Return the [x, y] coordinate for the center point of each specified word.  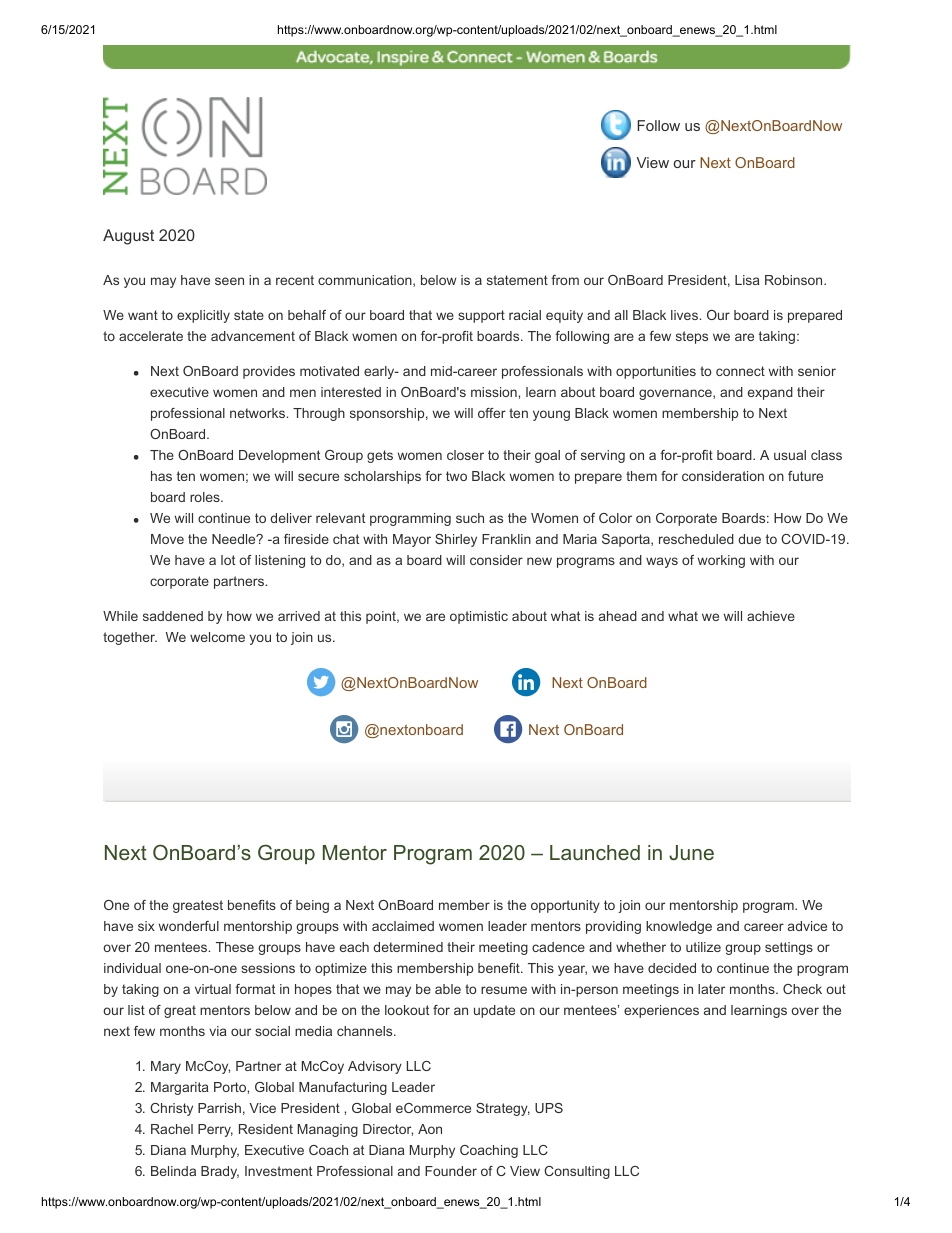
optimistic [479, 617]
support [481, 316]
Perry [215, 1130]
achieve [771, 616]
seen [229, 281]
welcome [217, 637]
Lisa [747, 280]
